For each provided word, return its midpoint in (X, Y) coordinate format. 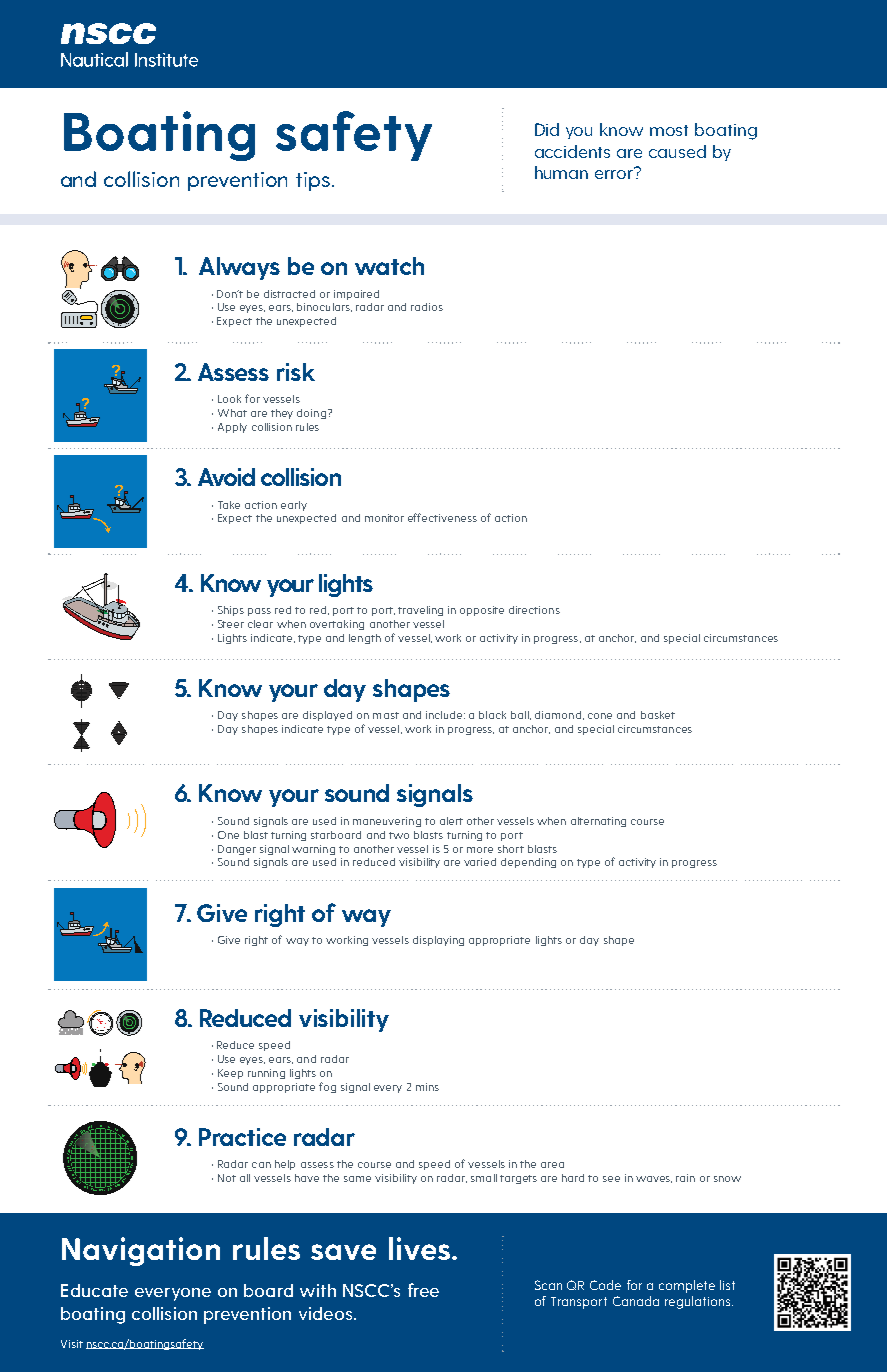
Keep (230, 1074)
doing (311, 414)
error (615, 173)
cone (600, 716)
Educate (94, 1290)
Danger (237, 850)
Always (239, 268)
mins (427, 1087)
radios (427, 307)
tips (313, 181)
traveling (420, 611)
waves (654, 1179)
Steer (231, 624)
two (399, 835)
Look (229, 399)
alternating (598, 822)
